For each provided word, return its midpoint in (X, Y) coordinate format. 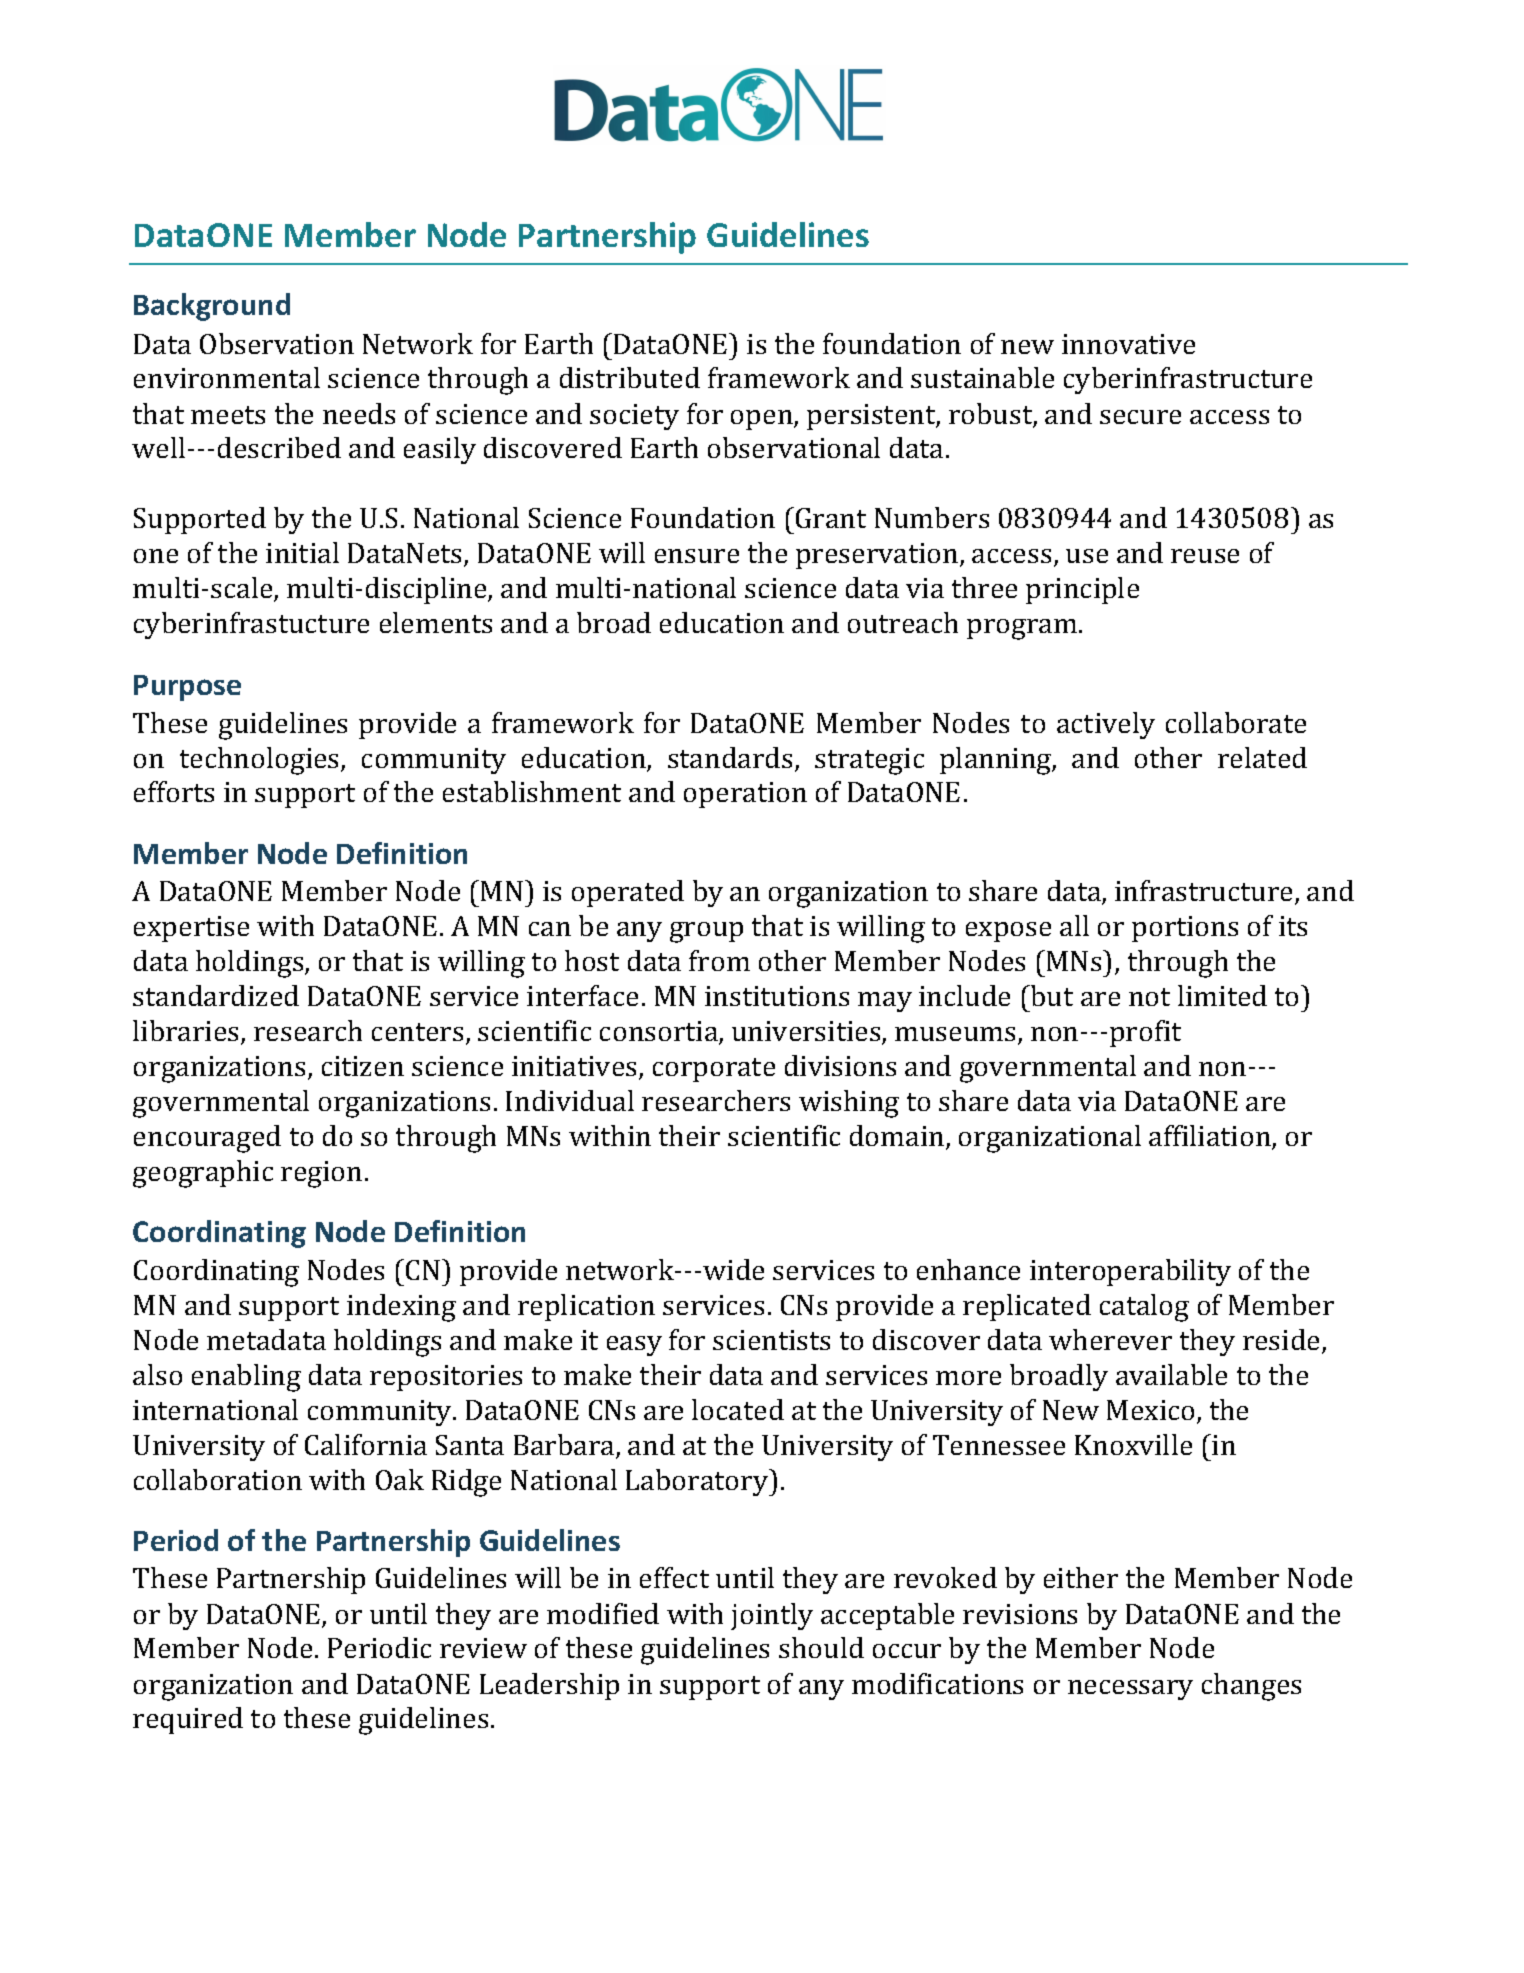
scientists (771, 1340)
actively (1106, 725)
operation (745, 795)
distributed (630, 377)
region (321, 1174)
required (188, 1720)
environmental (227, 377)
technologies (261, 761)
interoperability (1130, 1272)
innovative (1128, 344)
